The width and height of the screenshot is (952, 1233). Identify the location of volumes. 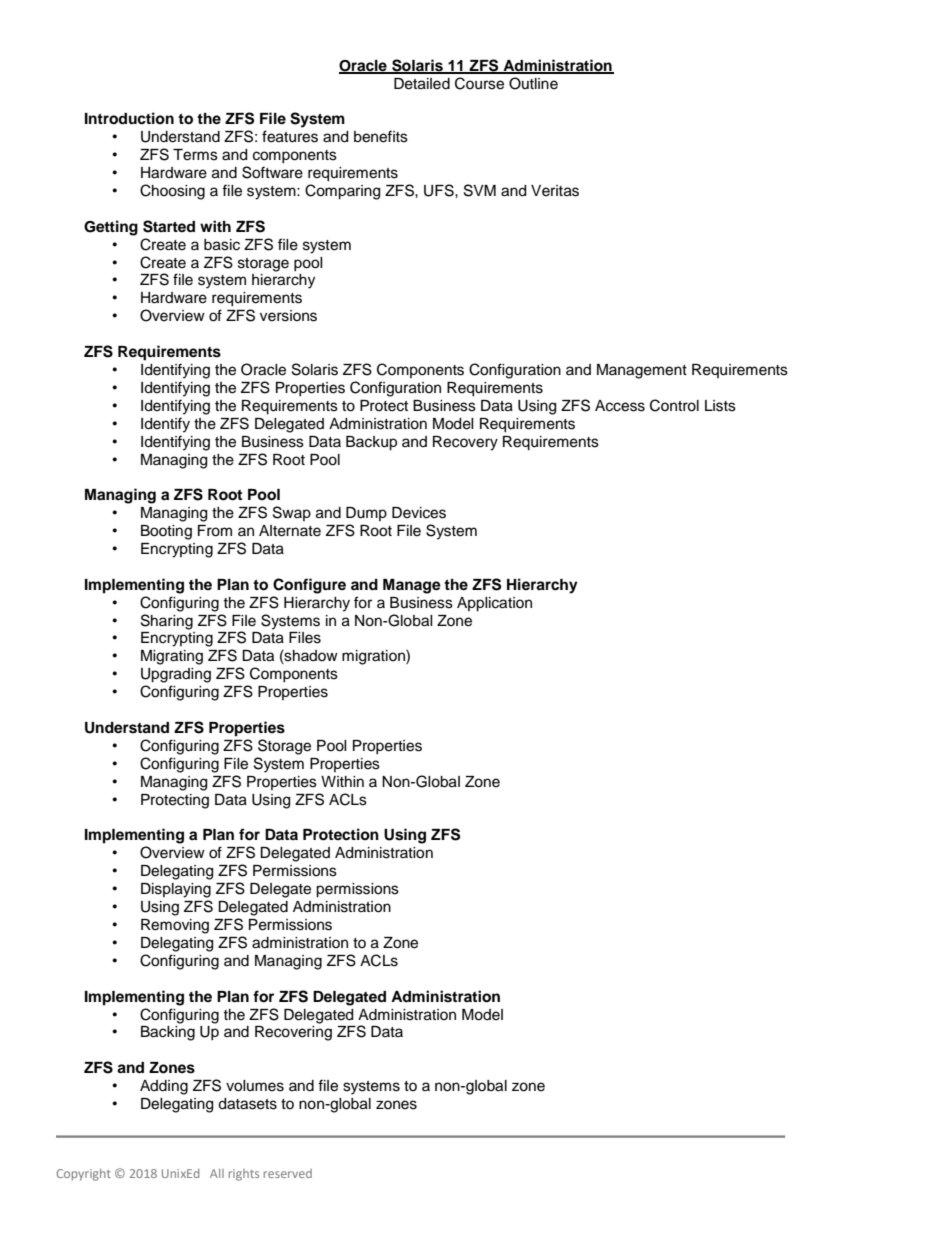
(255, 1086).
